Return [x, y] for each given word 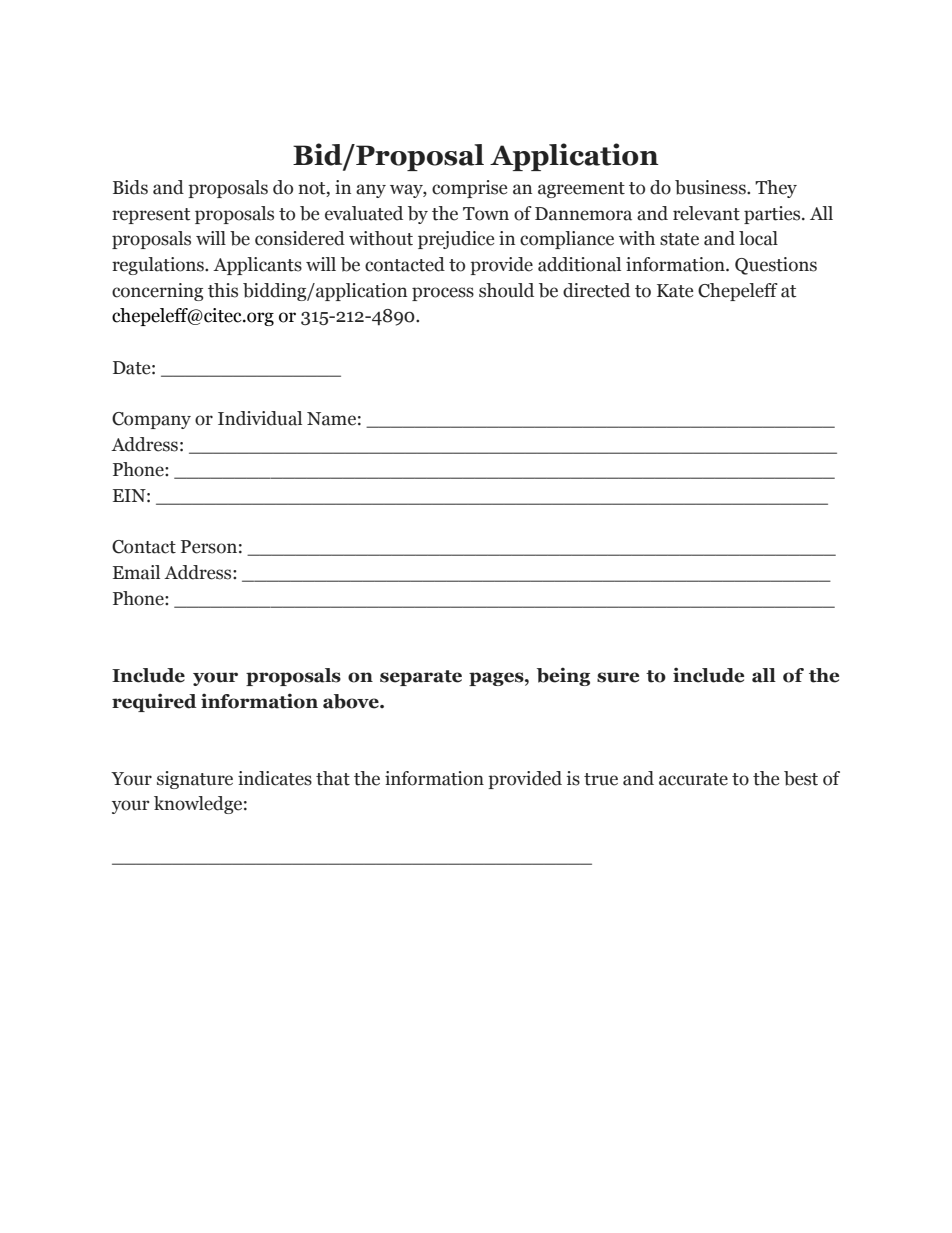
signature [195, 780]
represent [151, 216]
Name [331, 419]
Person [209, 547]
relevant [706, 213]
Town [486, 214]
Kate [675, 291]
